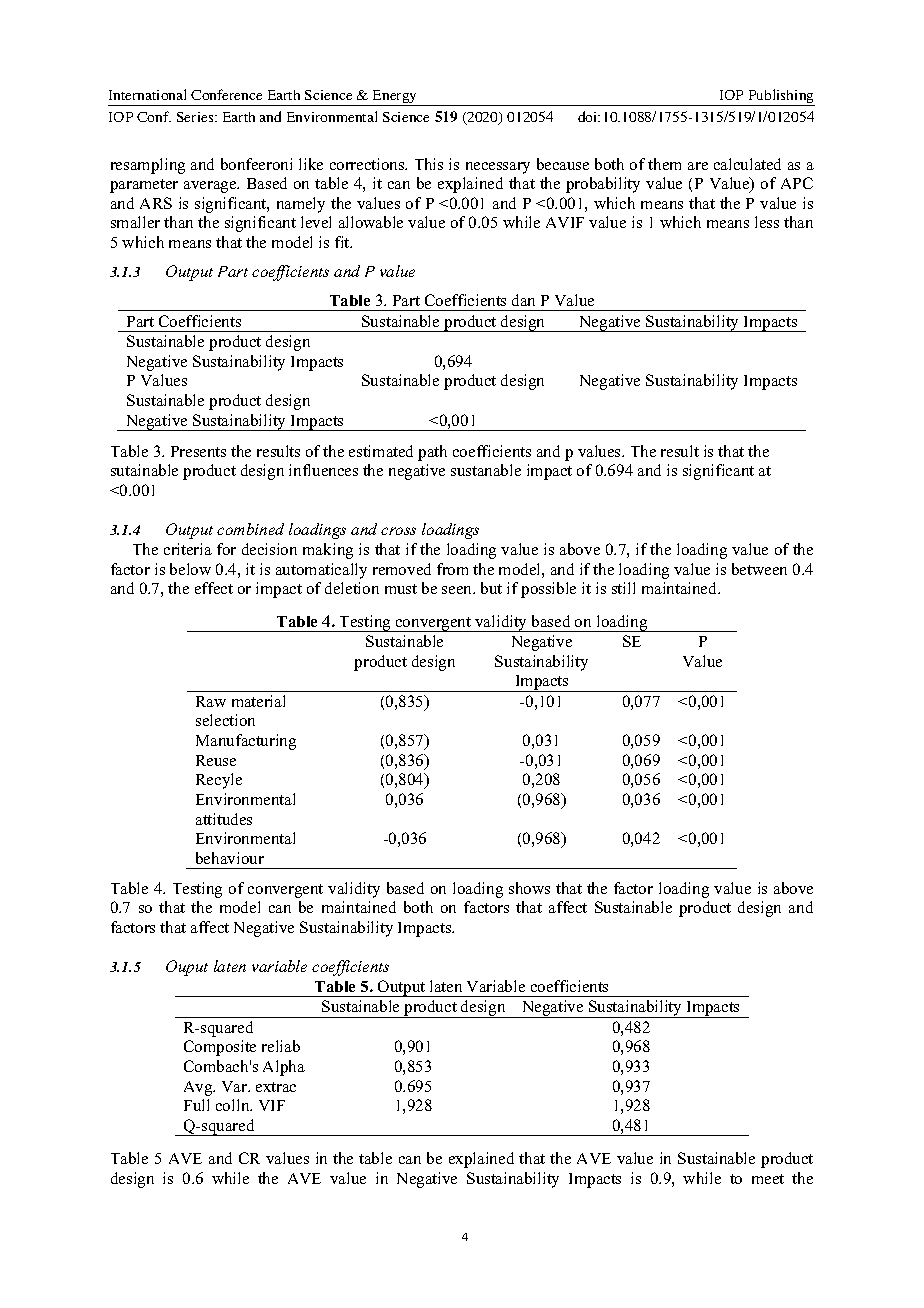 Image resolution: width=924 pixels, height=1308 pixels. Describe the element at coordinates (196, 117) in the screenshot. I see `Series` at that location.
